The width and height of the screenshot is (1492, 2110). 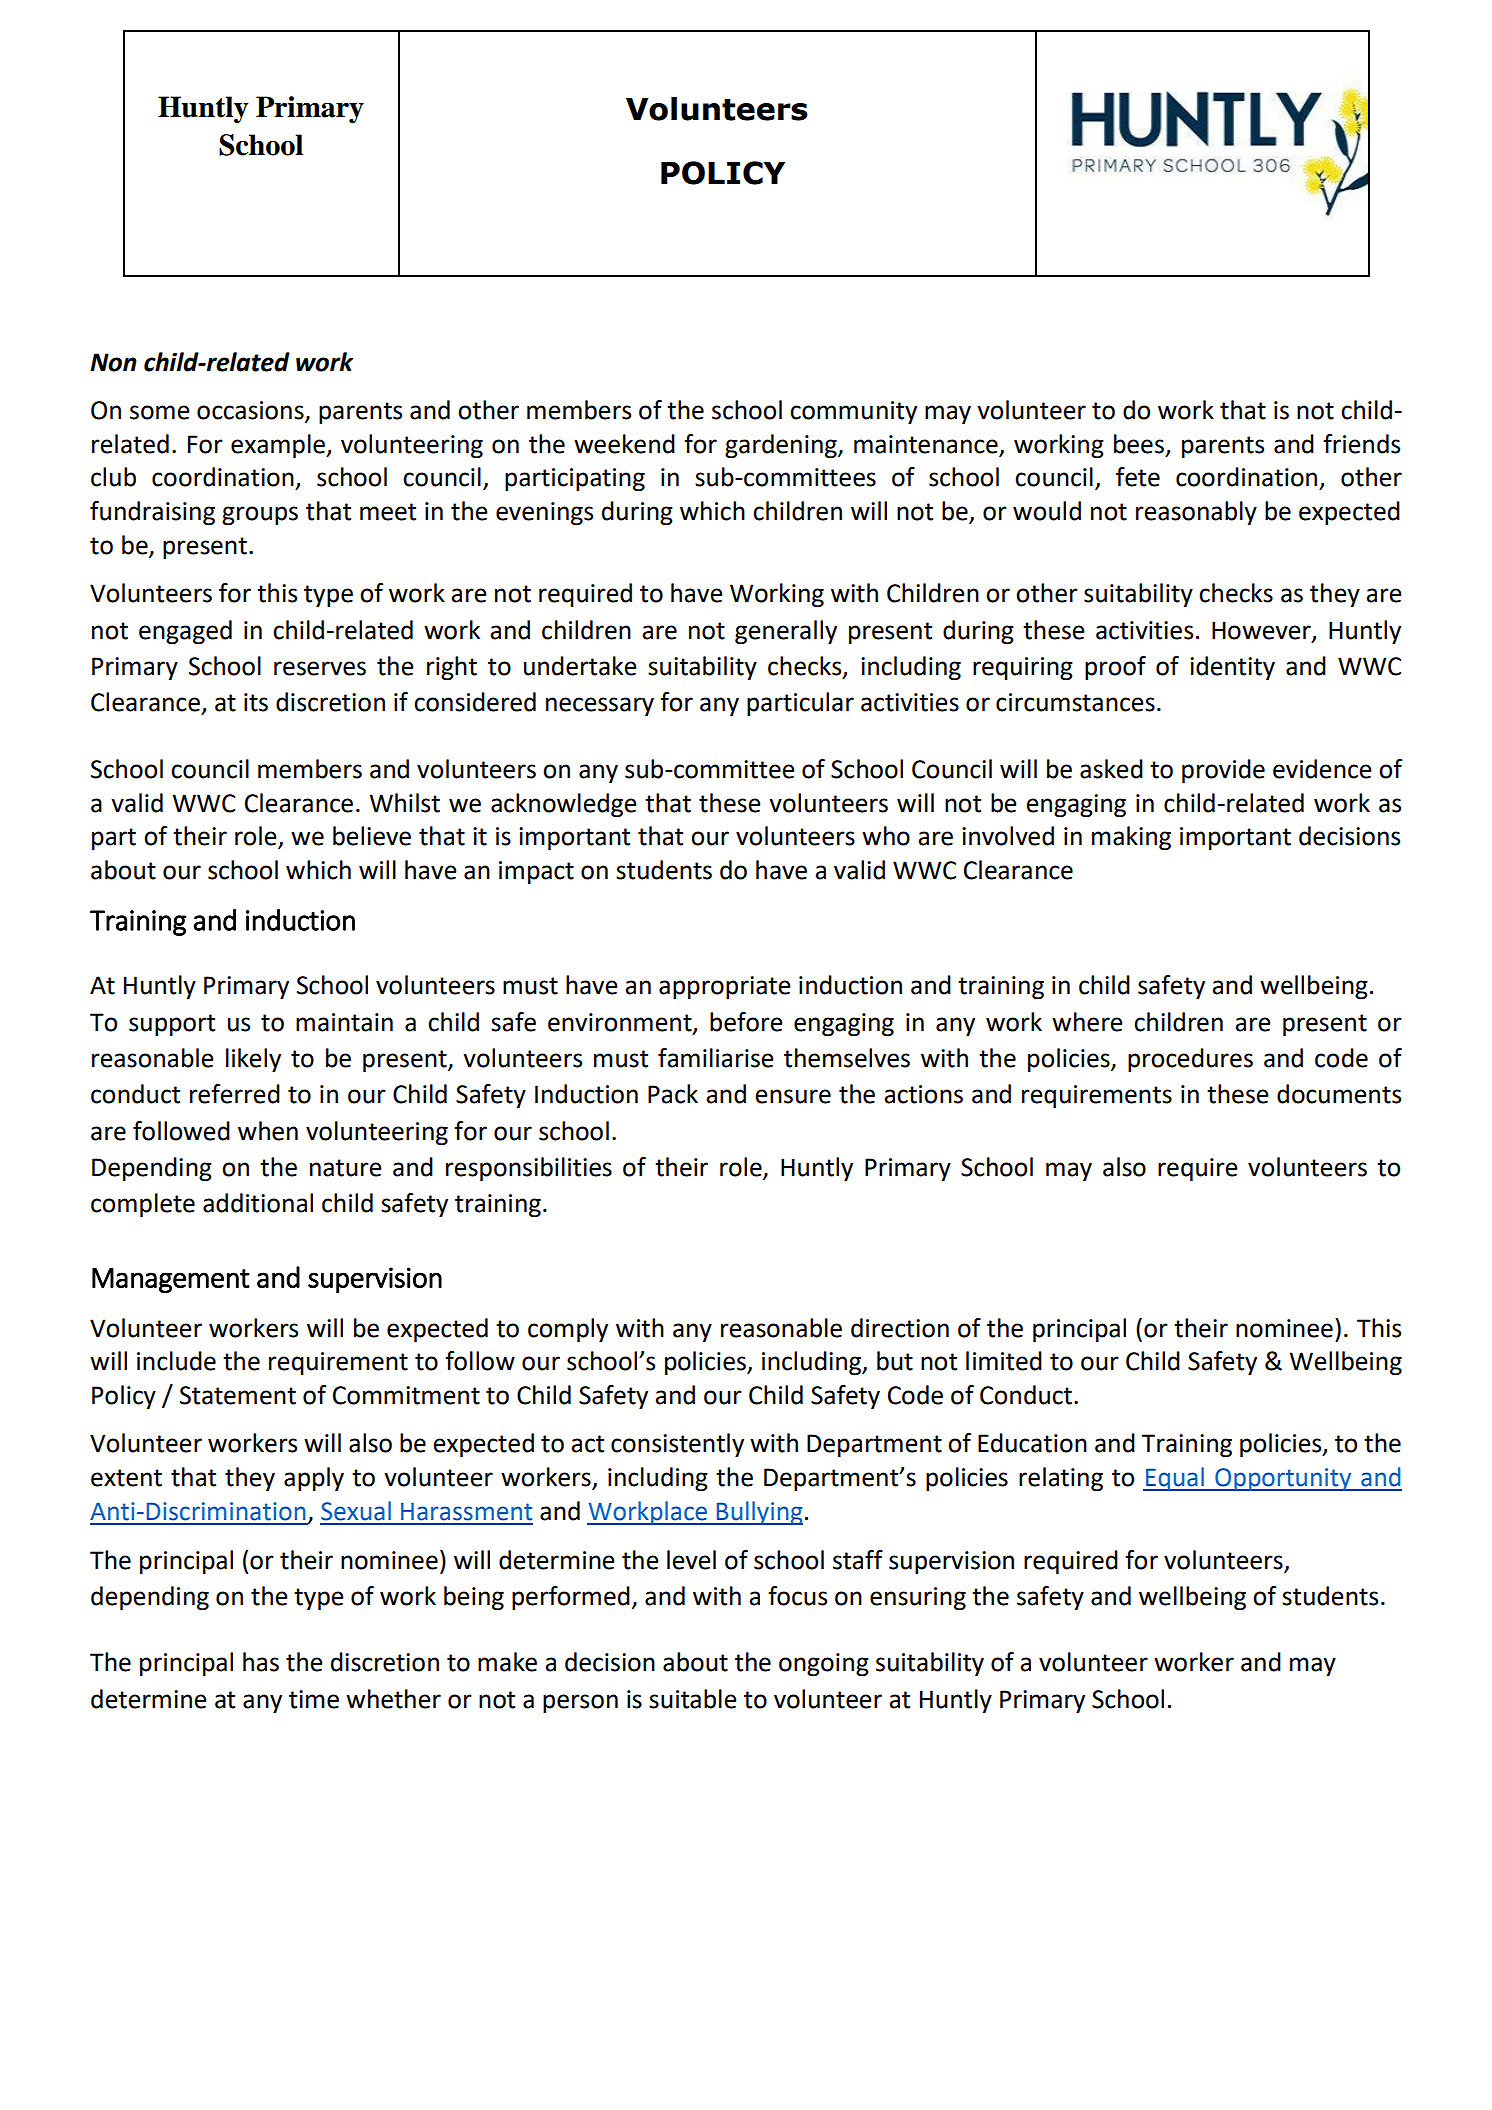 I want to click on gardening, so click(x=782, y=446).
